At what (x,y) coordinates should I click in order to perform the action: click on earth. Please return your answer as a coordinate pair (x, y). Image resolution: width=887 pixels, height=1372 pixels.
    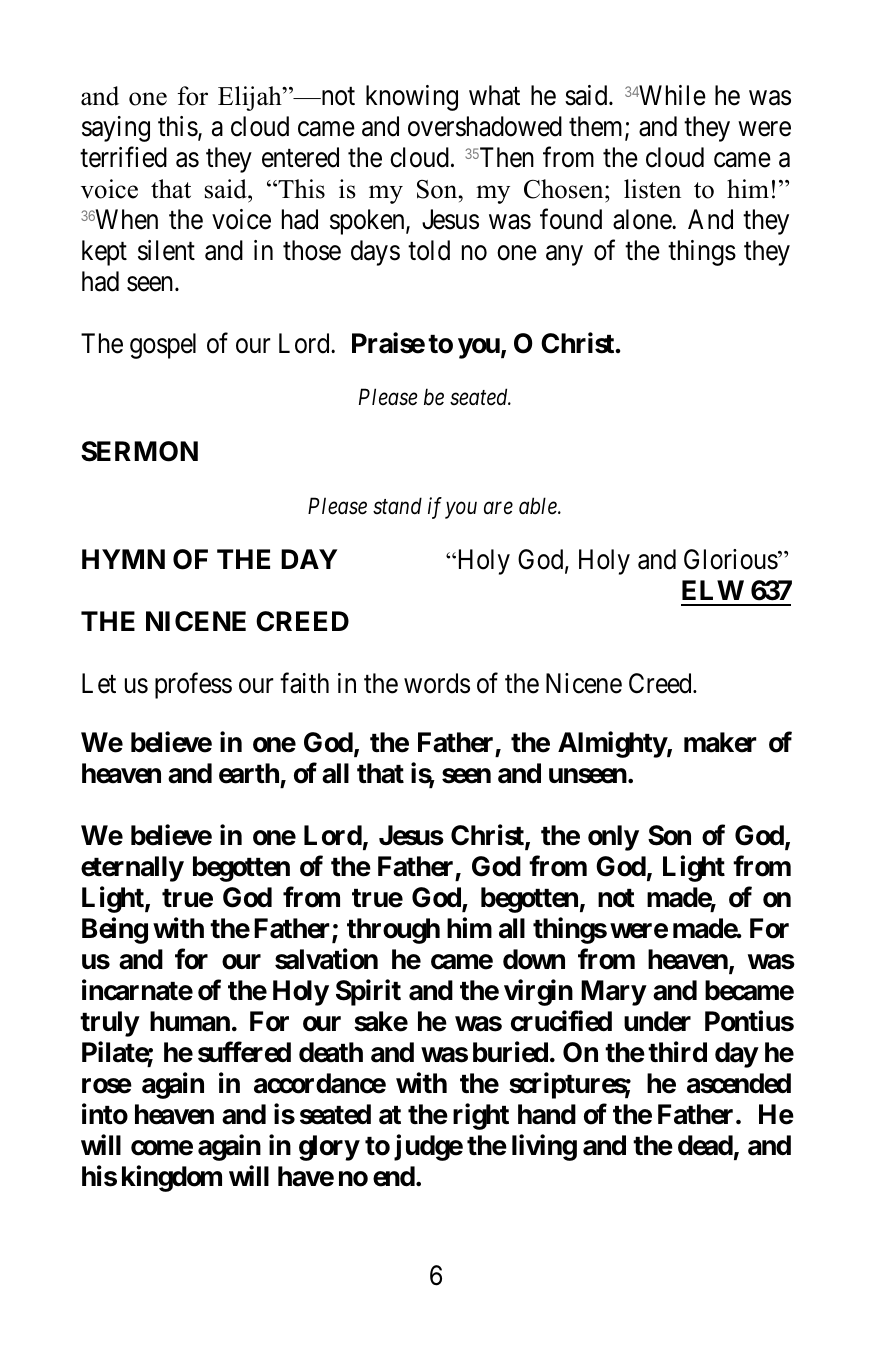
    Looking at the image, I should click on (250, 775).
